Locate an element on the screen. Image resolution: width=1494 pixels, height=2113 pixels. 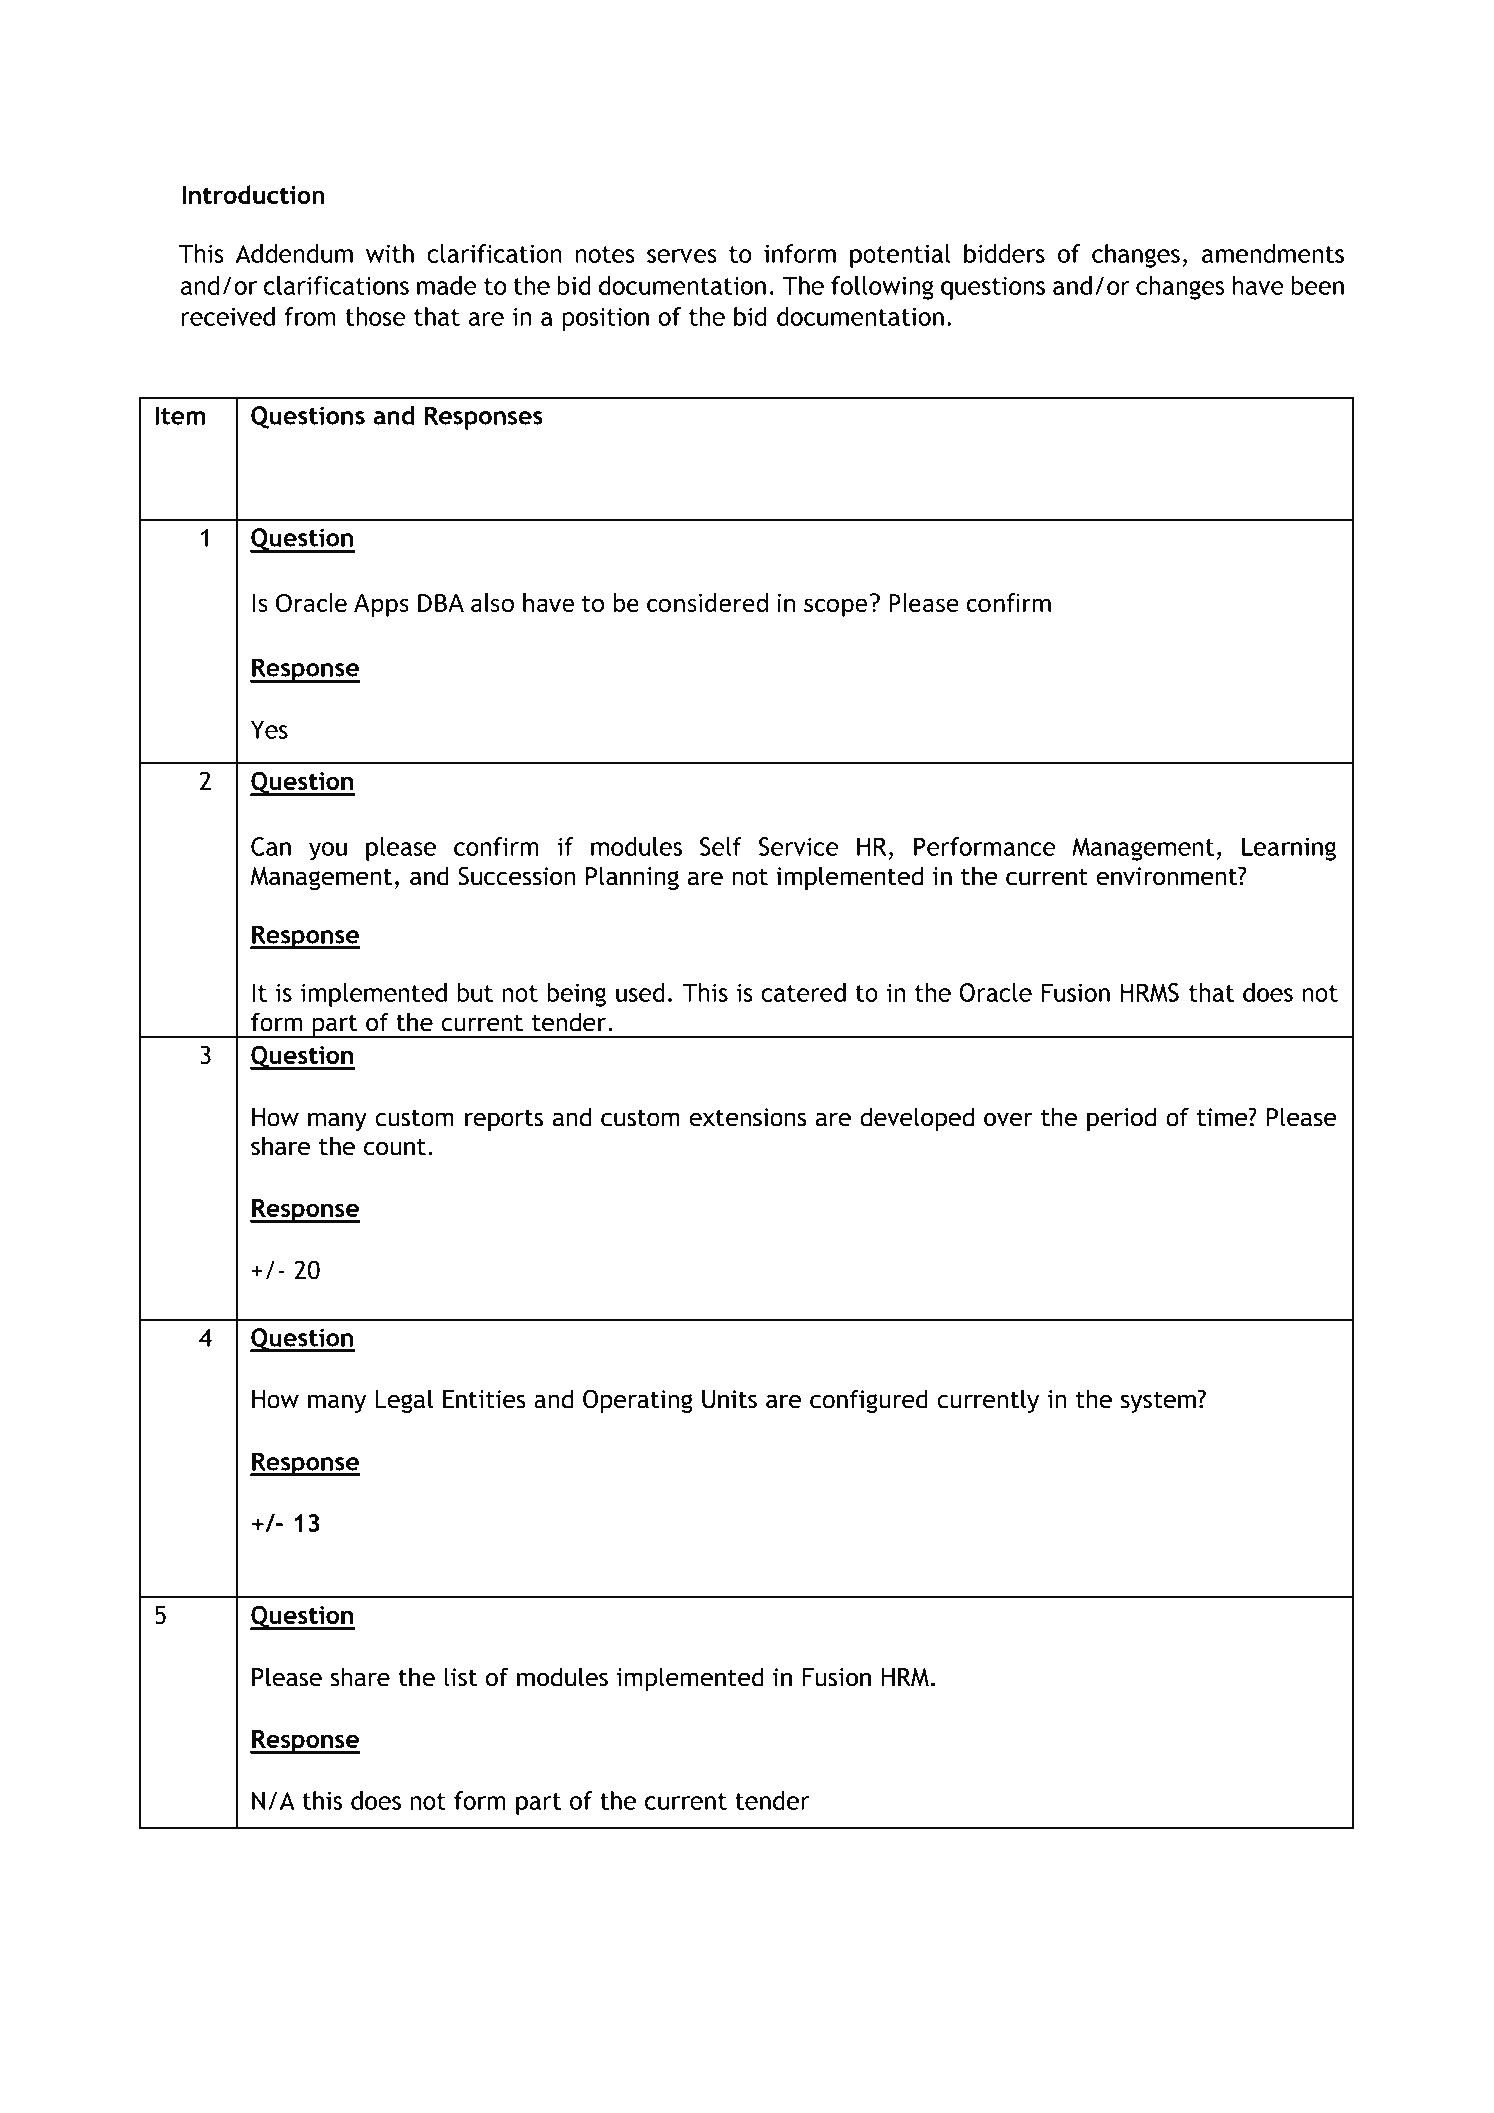
you is located at coordinates (328, 851).
